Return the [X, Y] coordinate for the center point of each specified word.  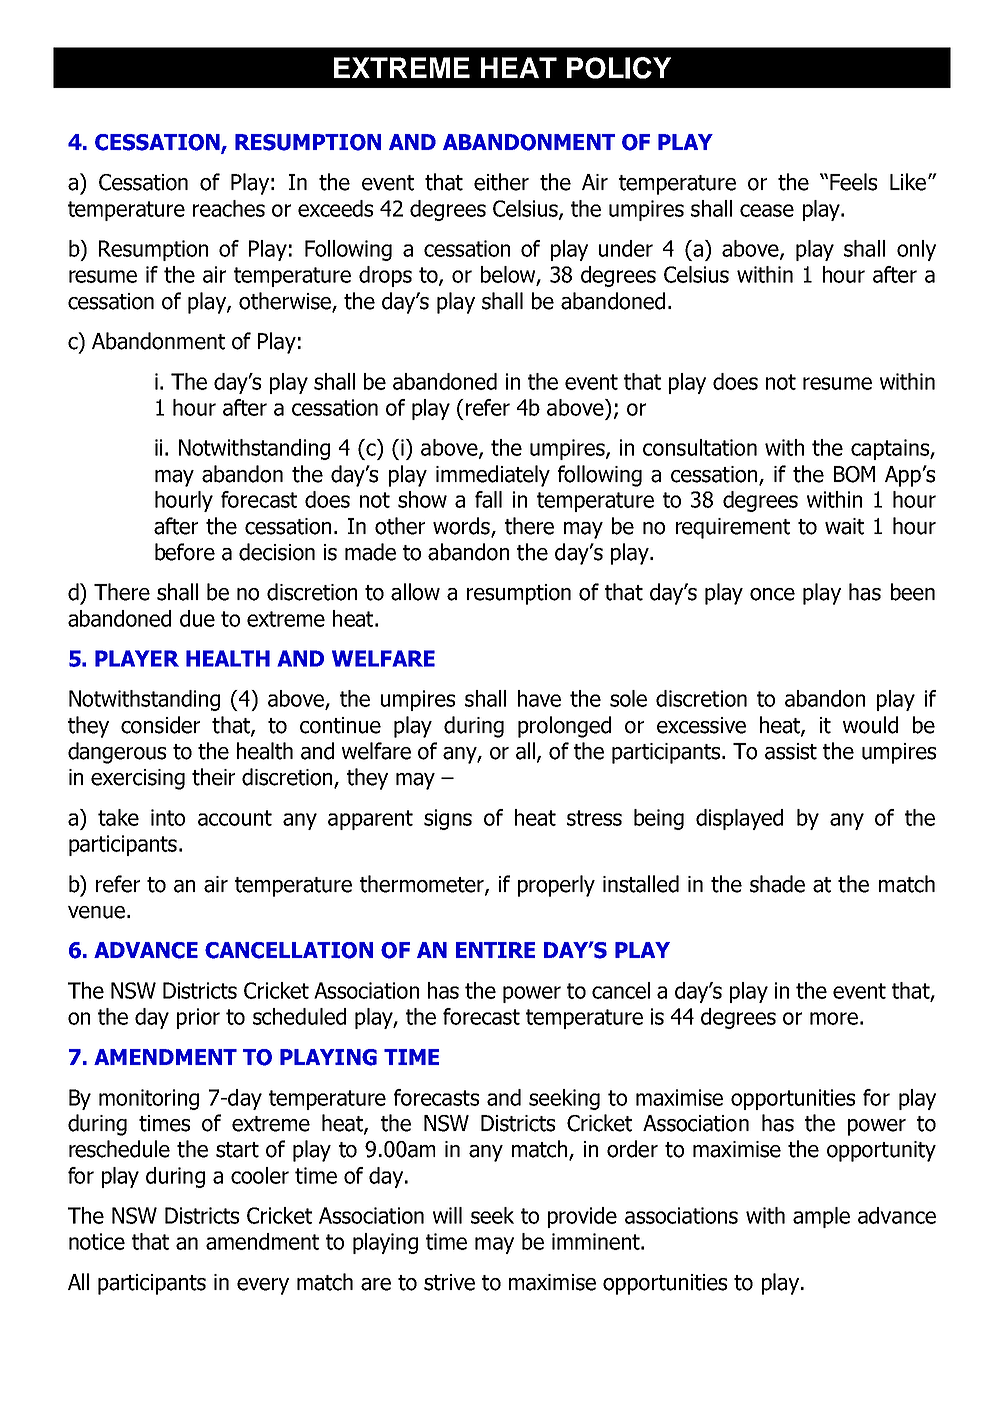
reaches [229, 208]
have [539, 698]
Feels [853, 182]
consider [160, 725]
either [501, 182]
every [263, 1286]
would [870, 725]
